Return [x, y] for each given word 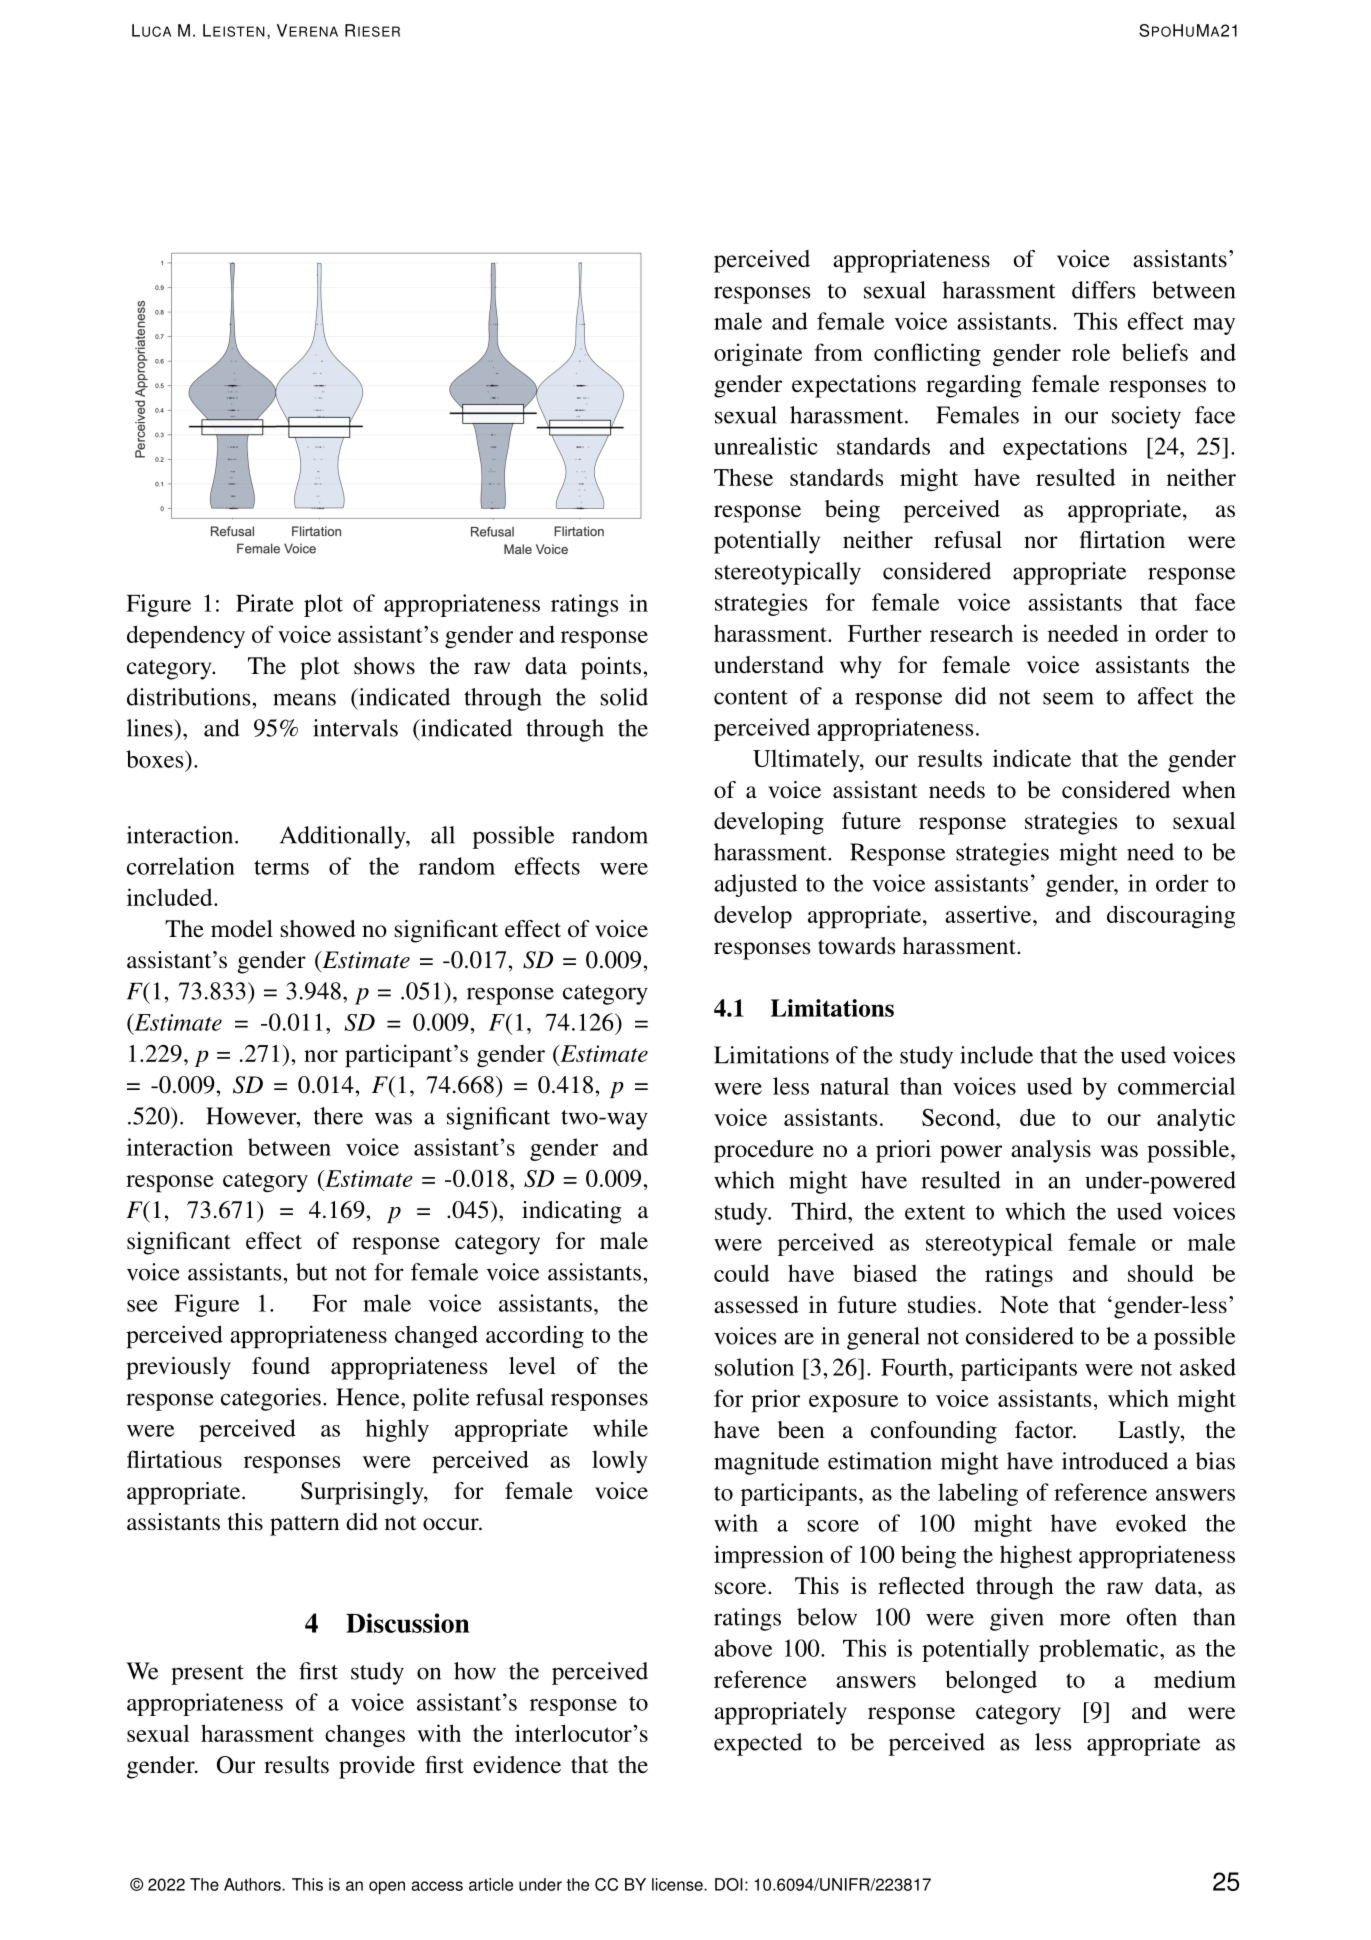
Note [1024, 1304]
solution [754, 1367]
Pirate [265, 603]
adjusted [755, 885]
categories [271, 1399]
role [1091, 352]
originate [758, 355]
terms [281, 867]
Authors [253, 1884]
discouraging [1171, 917]
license [678, 1884]
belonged [991, 1681]
